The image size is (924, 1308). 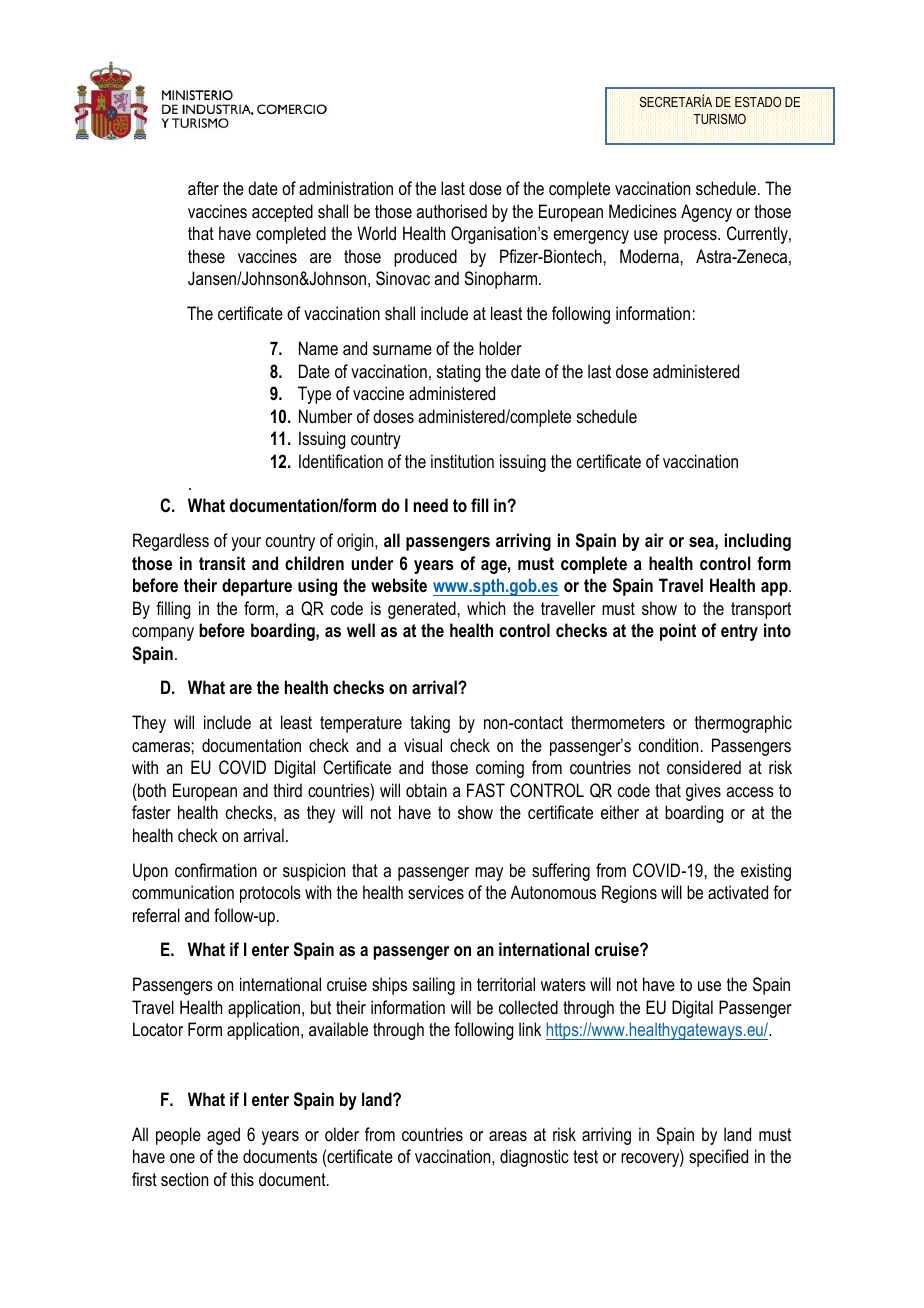 What do you see at coordinates (719, 119) in the screenshot?
I see `TURISMO` at bounding box center [719, 119].
